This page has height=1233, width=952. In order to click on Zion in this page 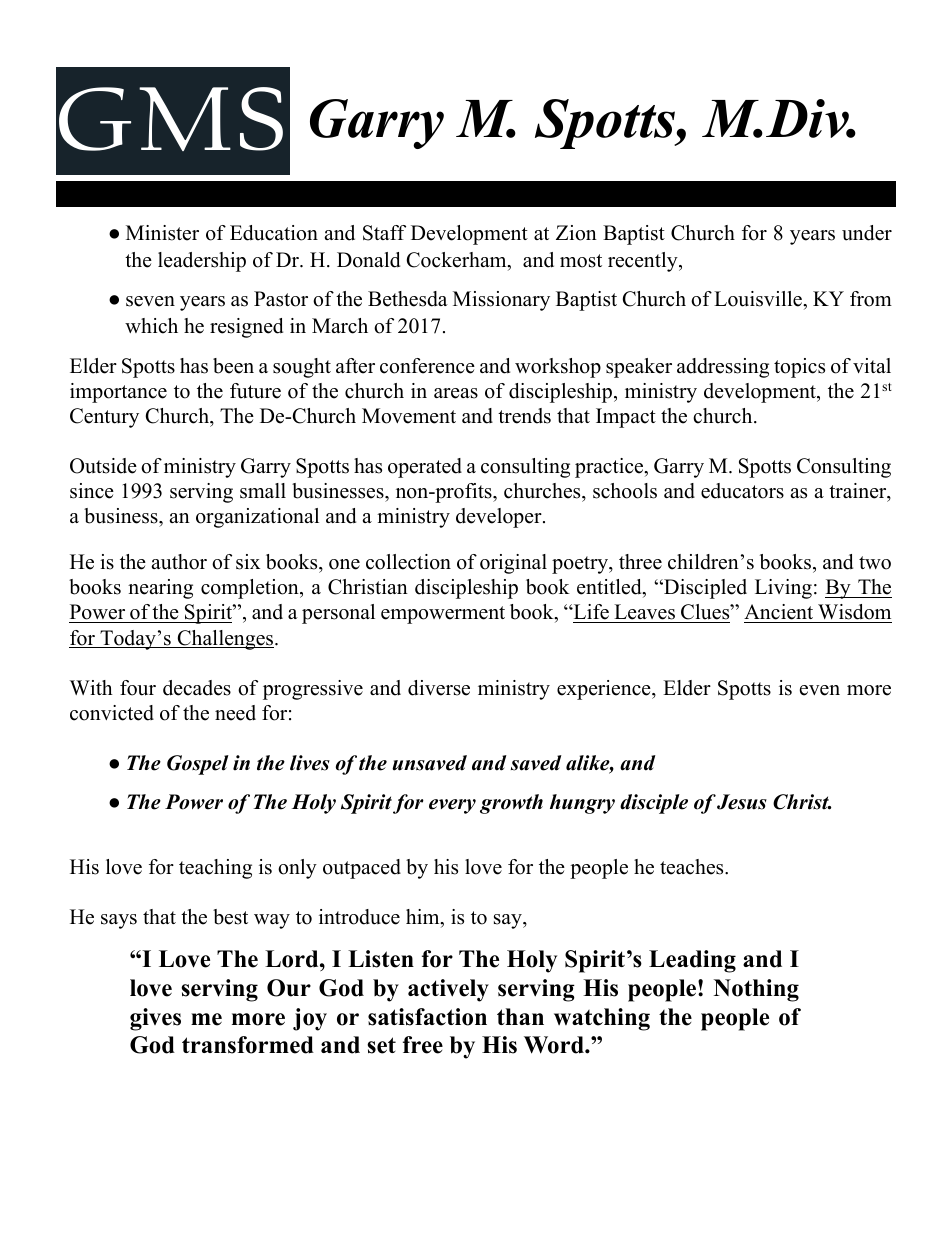, I will do `click(576, 233)`.
